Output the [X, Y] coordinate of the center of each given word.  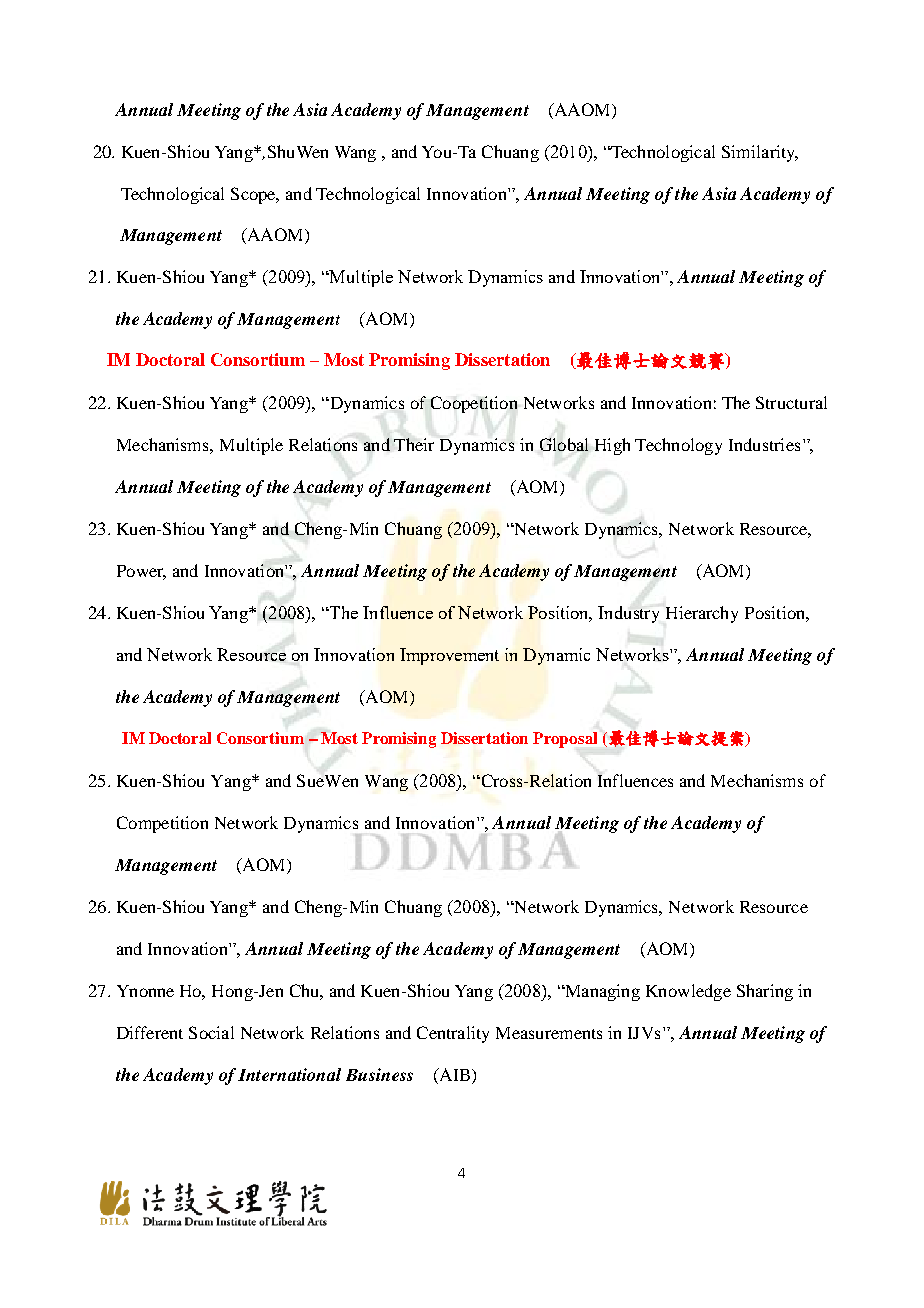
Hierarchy [702, 614]
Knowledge [688, 992]
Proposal [565, 740]
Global [564, 444]
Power [141, 572]
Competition [162, 824]
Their [414, 444]
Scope [254, 195]
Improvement [449, 656]
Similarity [760, 153]
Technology [678, 446]
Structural [791, 402]
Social [211, 1032]
